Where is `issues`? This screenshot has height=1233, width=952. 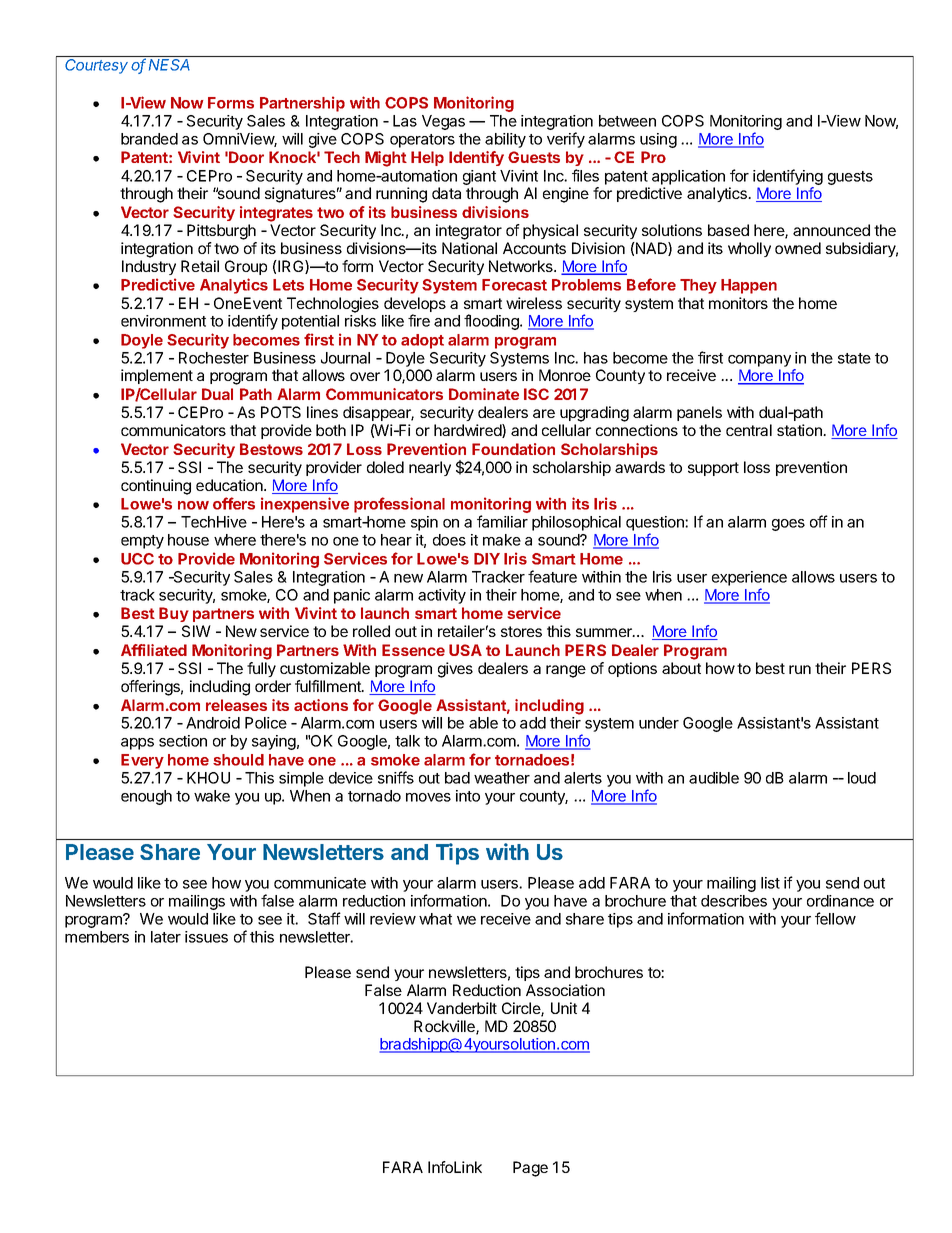
issues is located at coordinates (206, 937).
